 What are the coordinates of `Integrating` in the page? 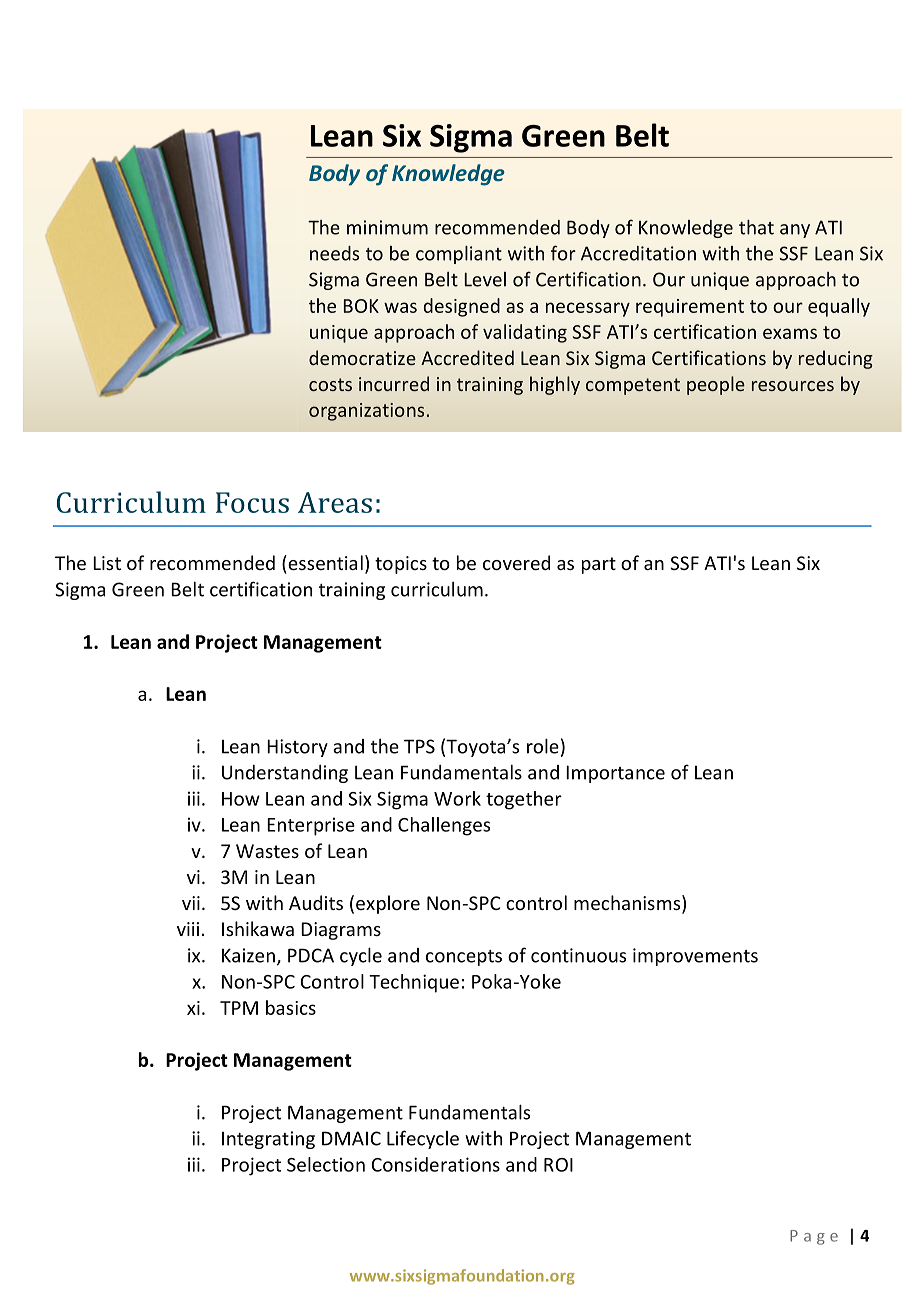 It's located at (268, 1140).
